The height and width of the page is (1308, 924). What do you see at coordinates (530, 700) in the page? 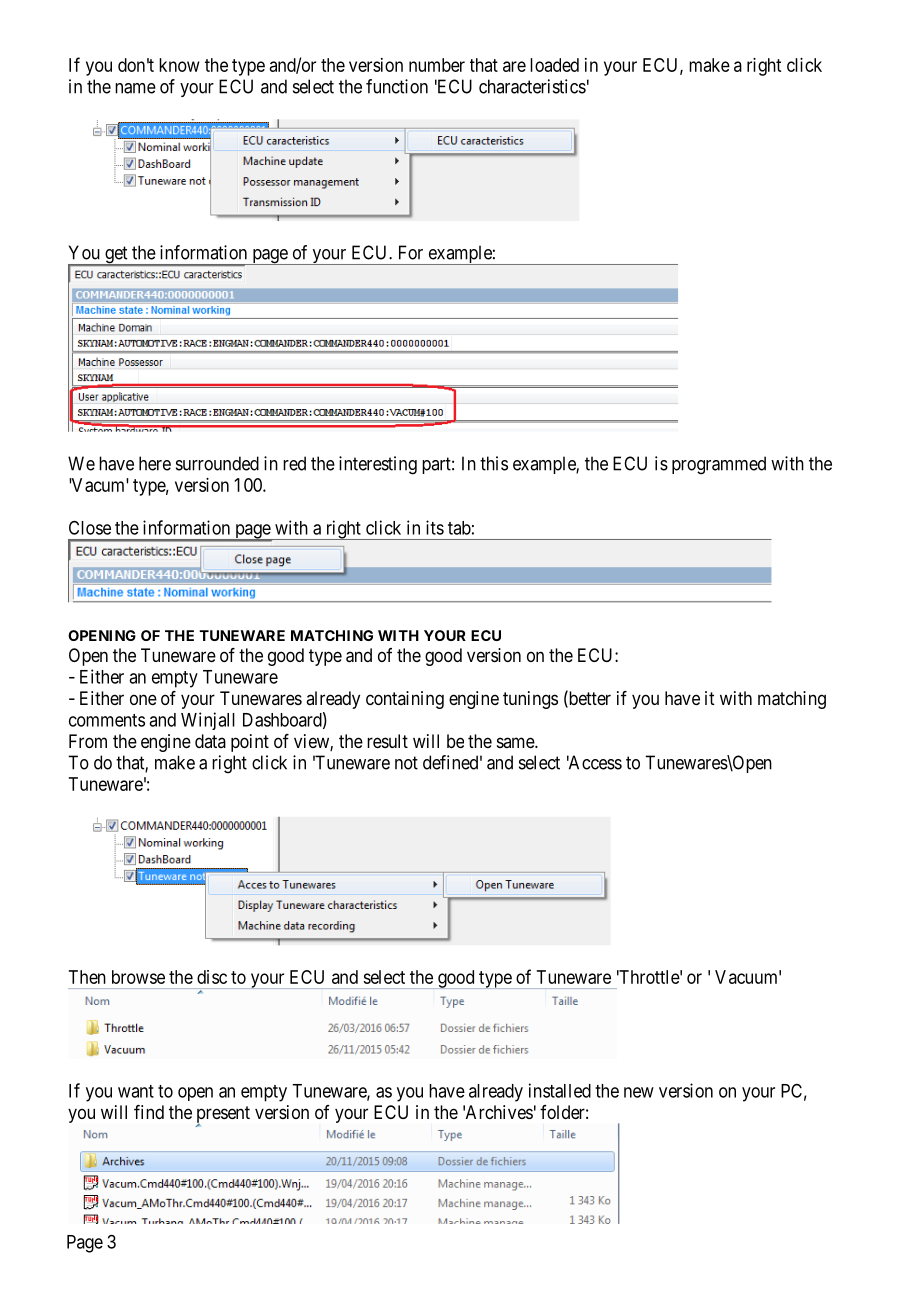
I see `tunings` at bounding box center [530, 700].
